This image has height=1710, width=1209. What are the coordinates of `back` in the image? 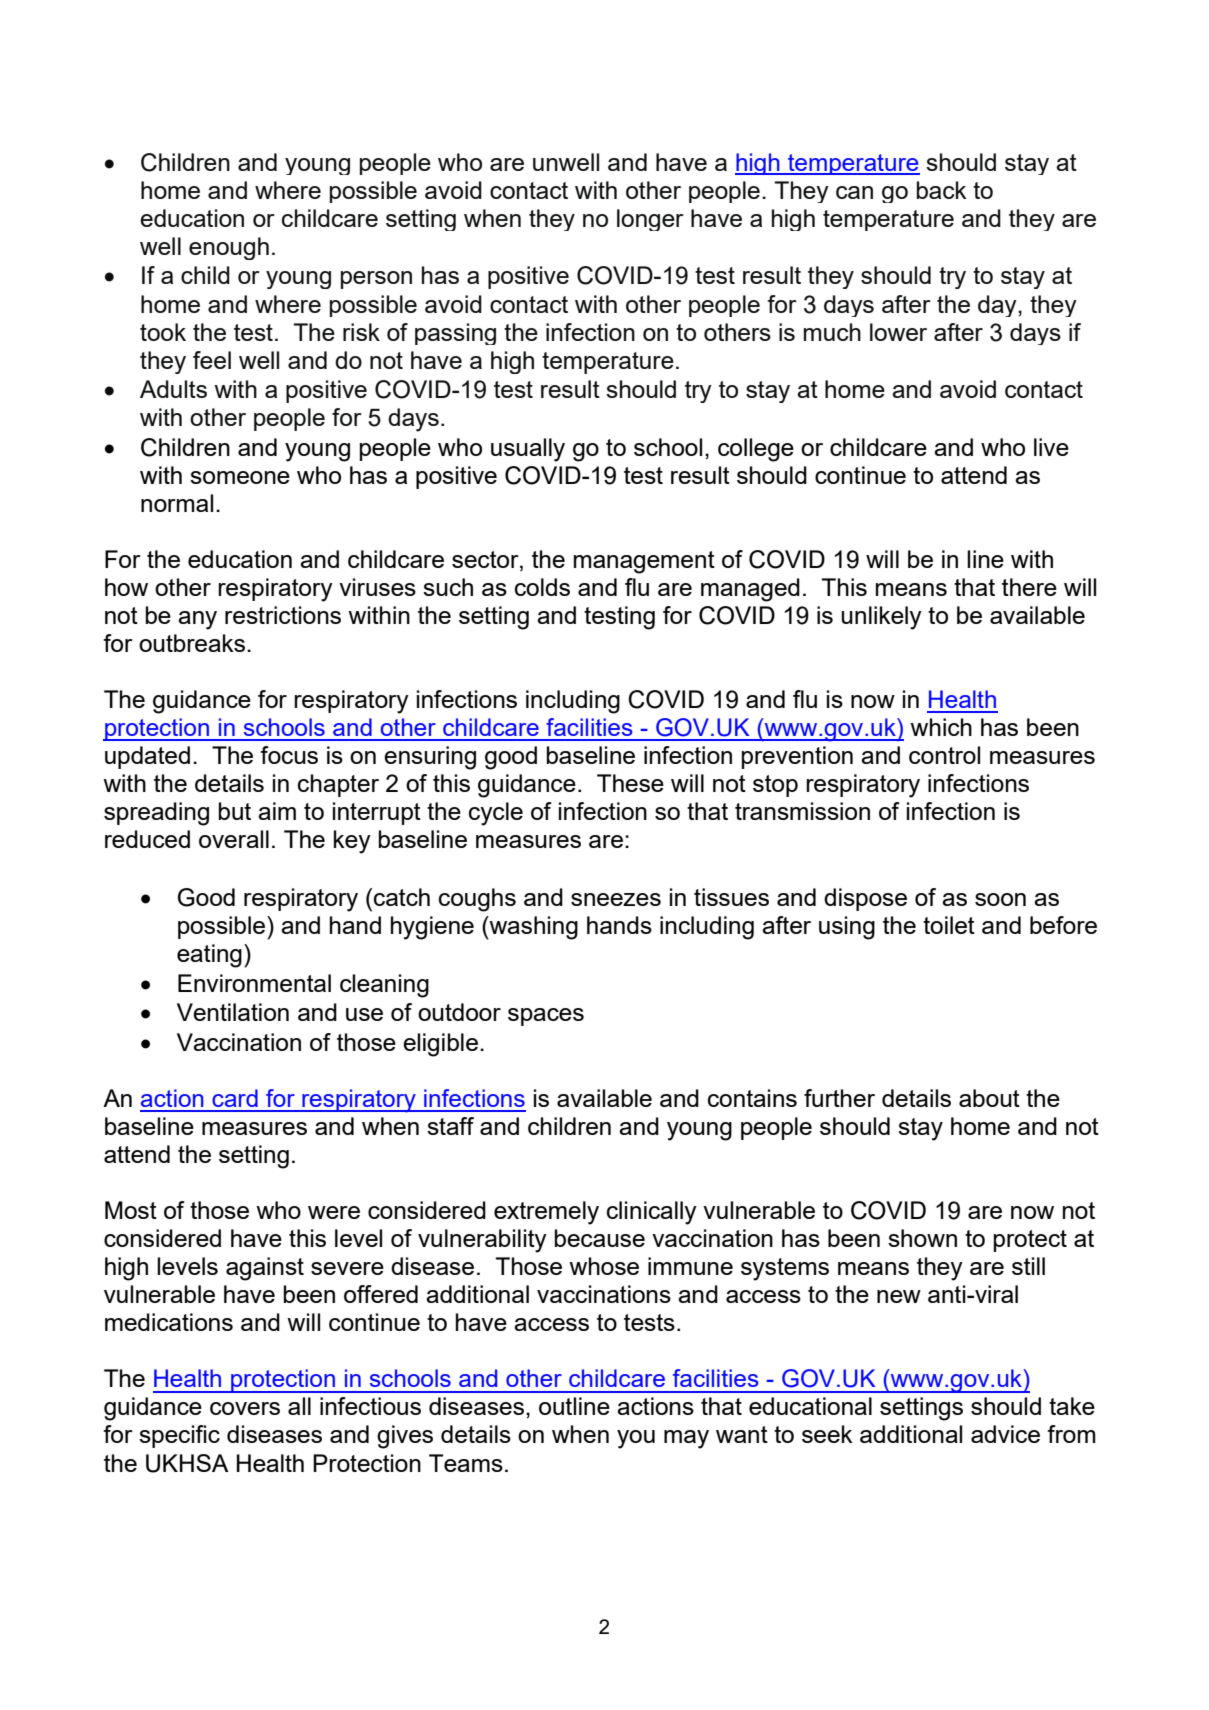 It's located at (942, 190).
